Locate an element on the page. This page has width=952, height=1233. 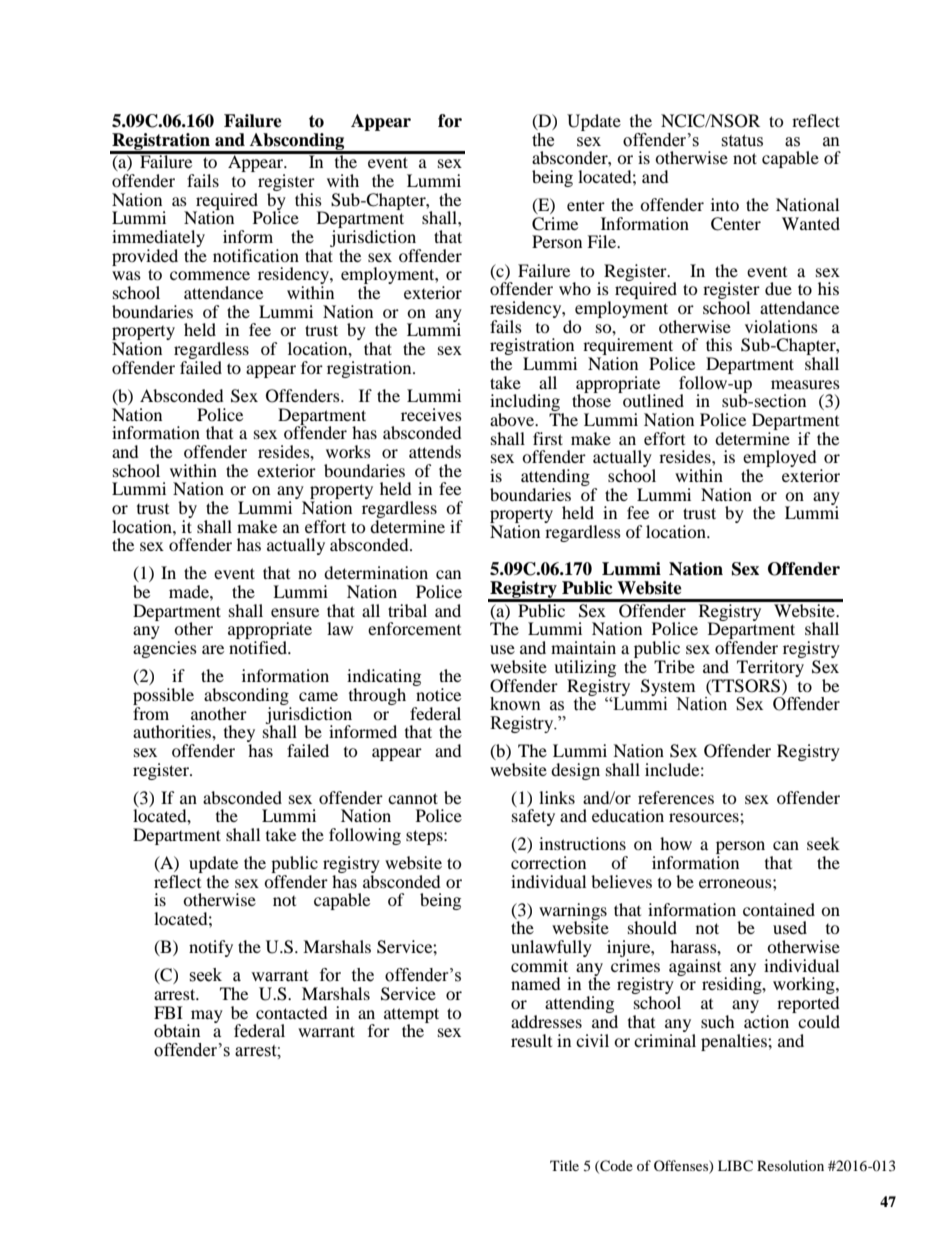
are is located at coordinates (213, 649).
